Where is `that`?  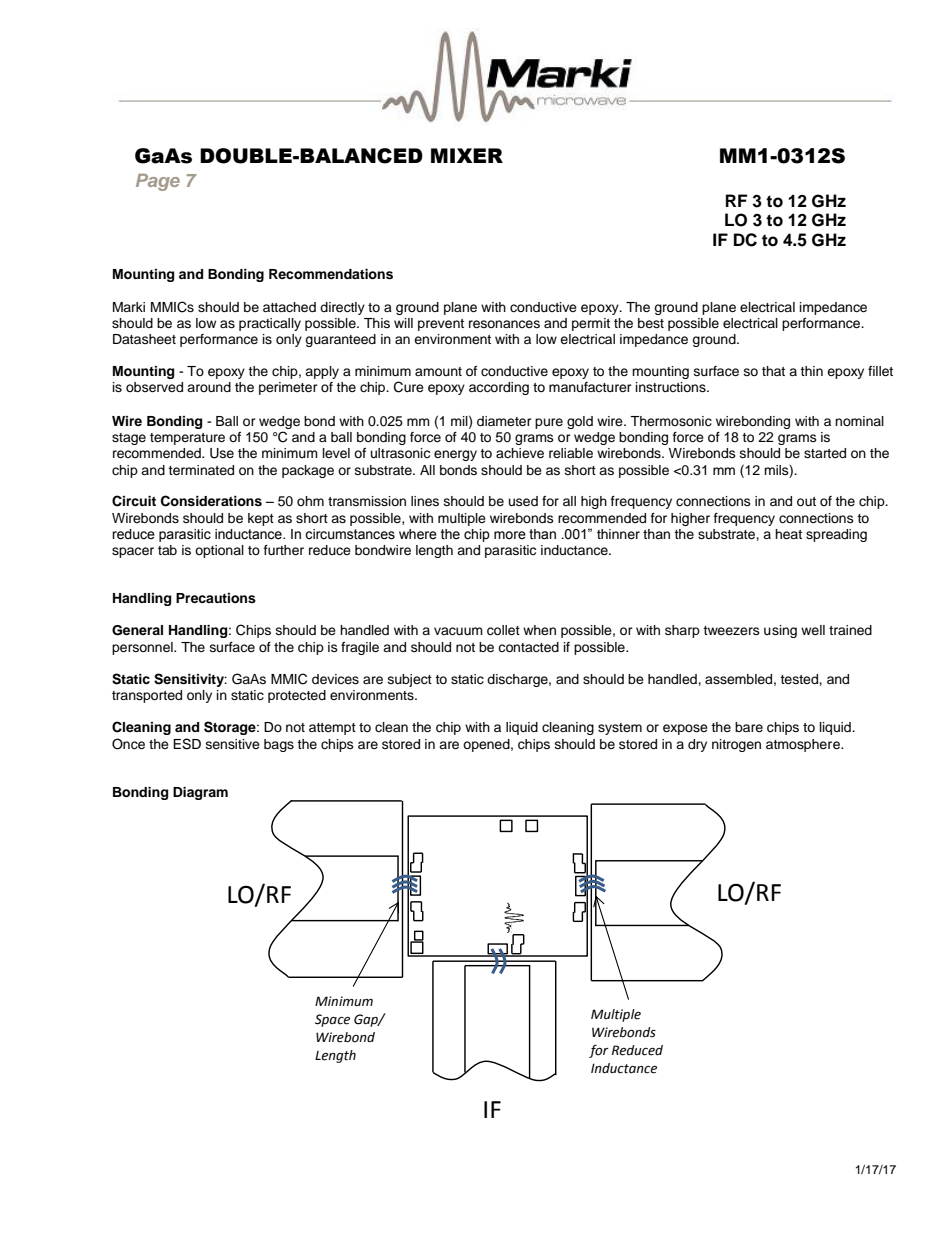
that is located at coordinates (773, 371).
